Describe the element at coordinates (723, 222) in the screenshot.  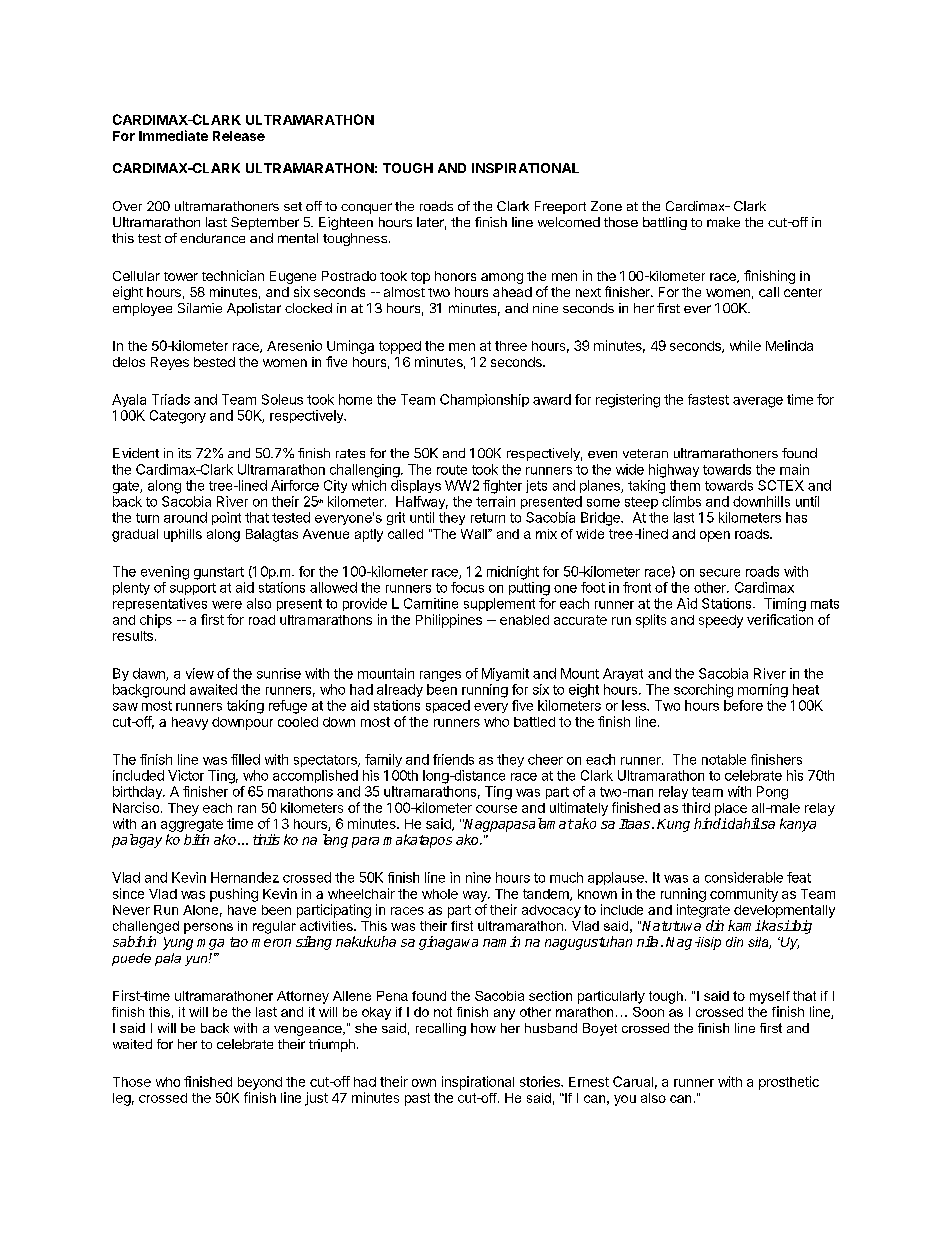
I see `make` at that location.
